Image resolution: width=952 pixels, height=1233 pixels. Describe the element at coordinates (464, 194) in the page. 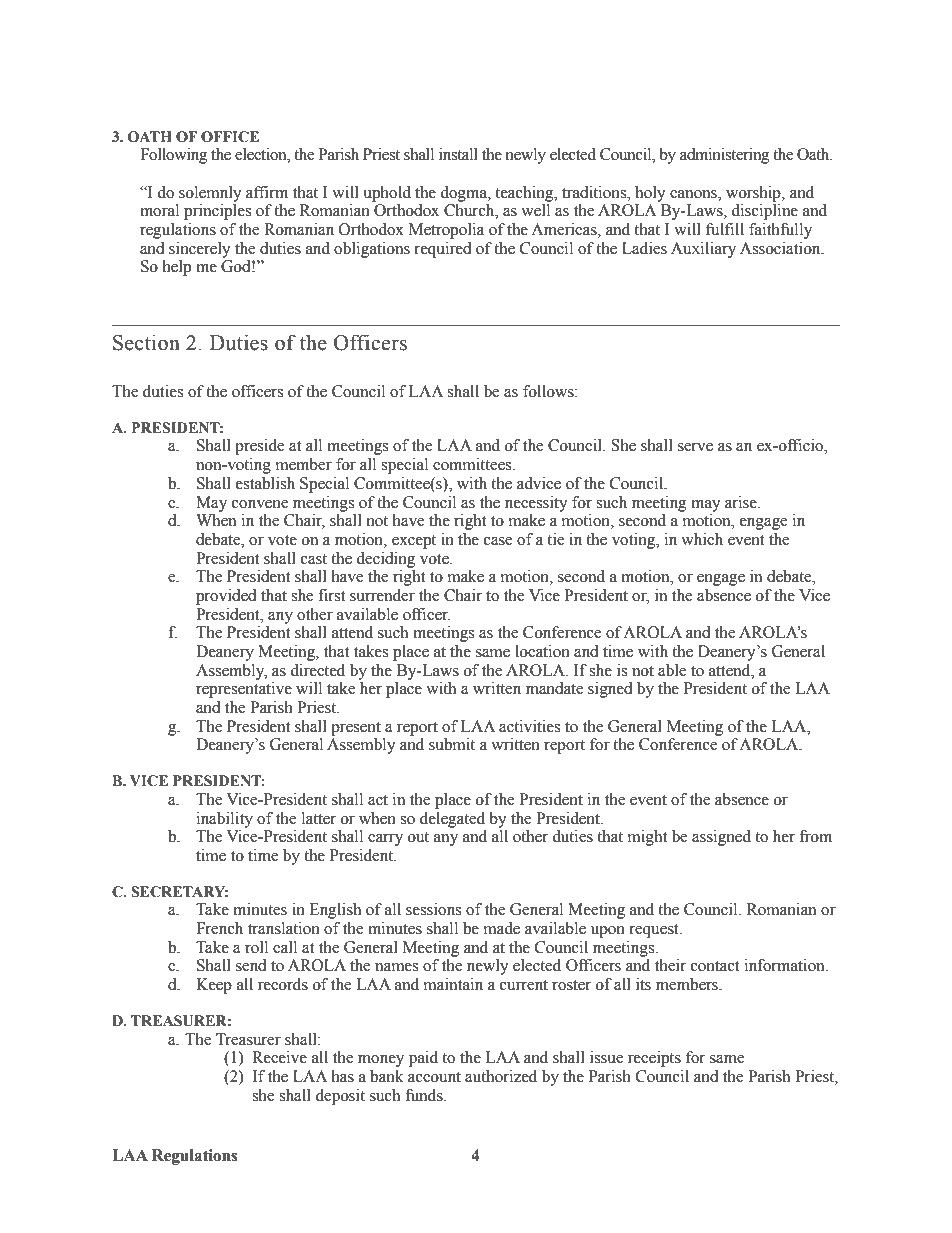

I see `dogma` at that location.
